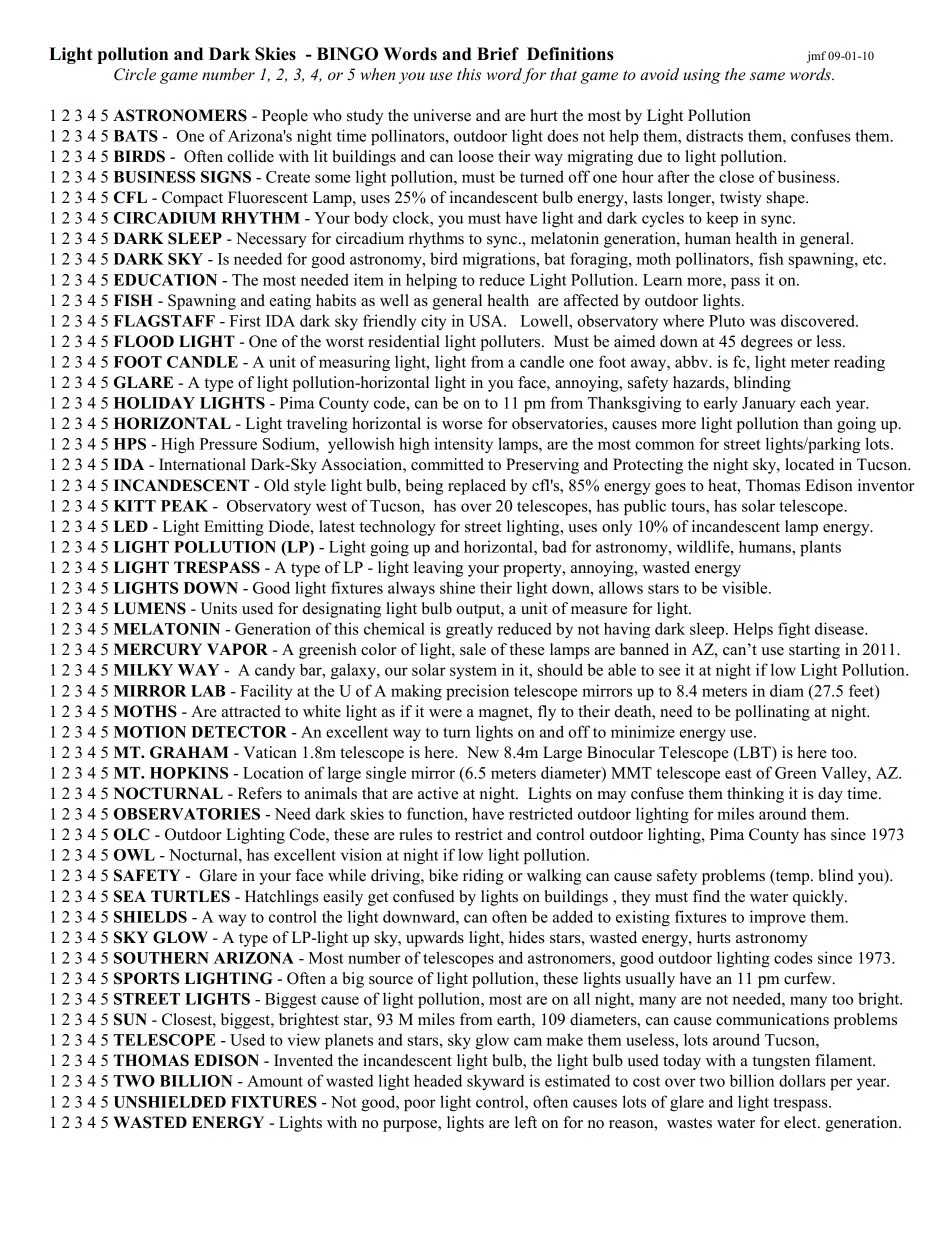 The width and height of the image is (952, 1233). I want to click on UNSHIELDED, so click(170, 1102).
